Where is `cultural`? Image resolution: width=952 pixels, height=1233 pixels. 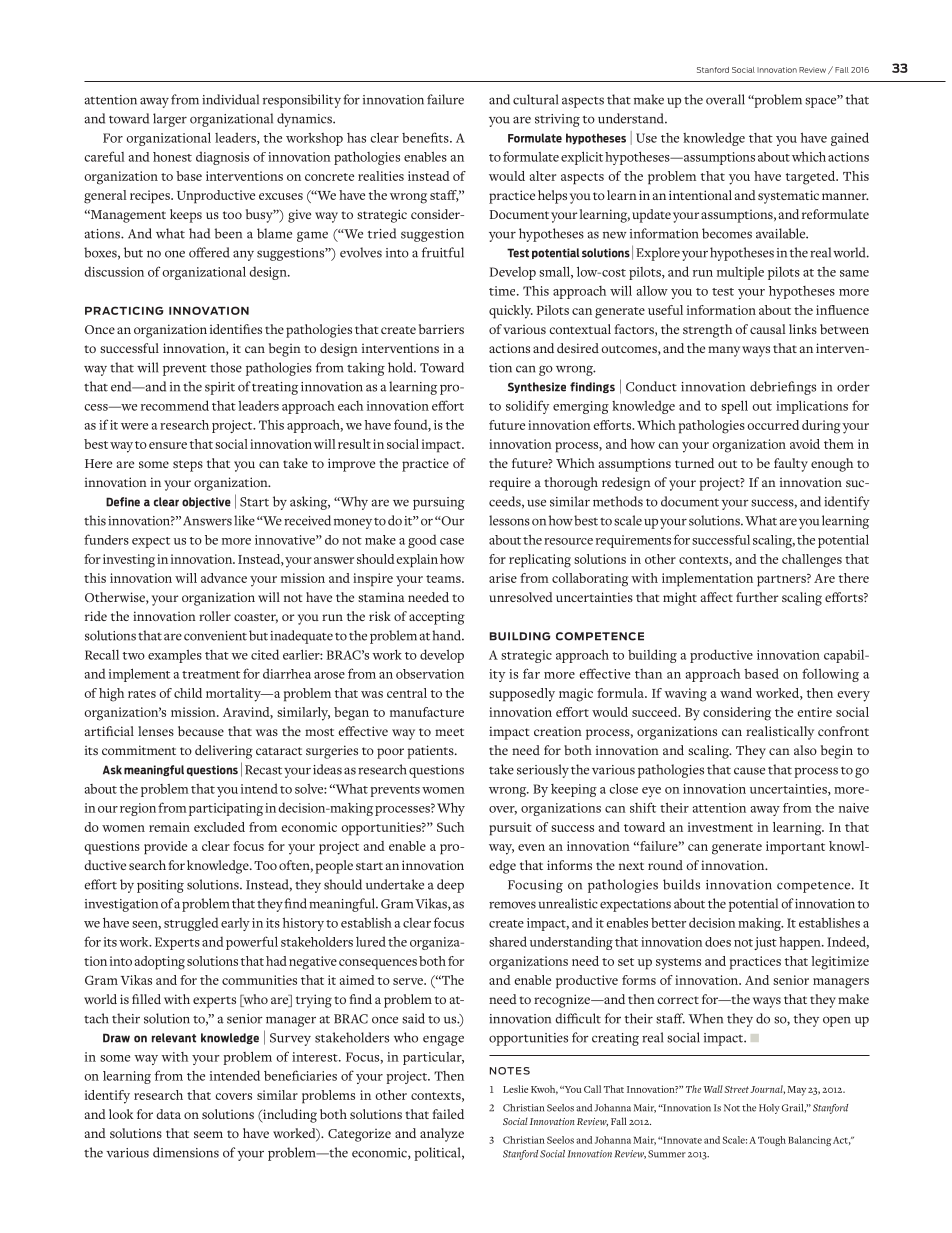
cultural is located at coordinates (535, 99).
